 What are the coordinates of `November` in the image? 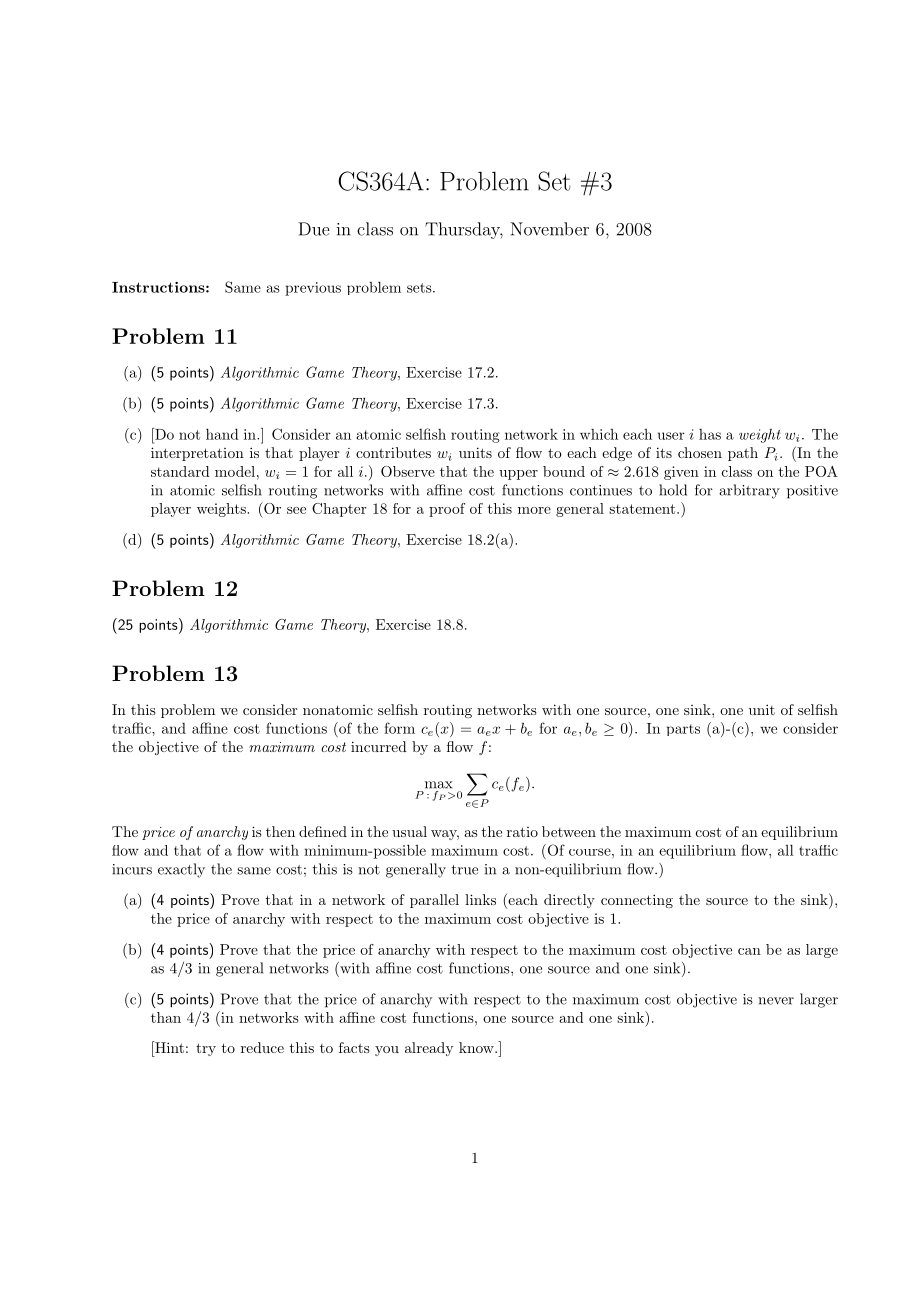 It's located at (549, 229).
